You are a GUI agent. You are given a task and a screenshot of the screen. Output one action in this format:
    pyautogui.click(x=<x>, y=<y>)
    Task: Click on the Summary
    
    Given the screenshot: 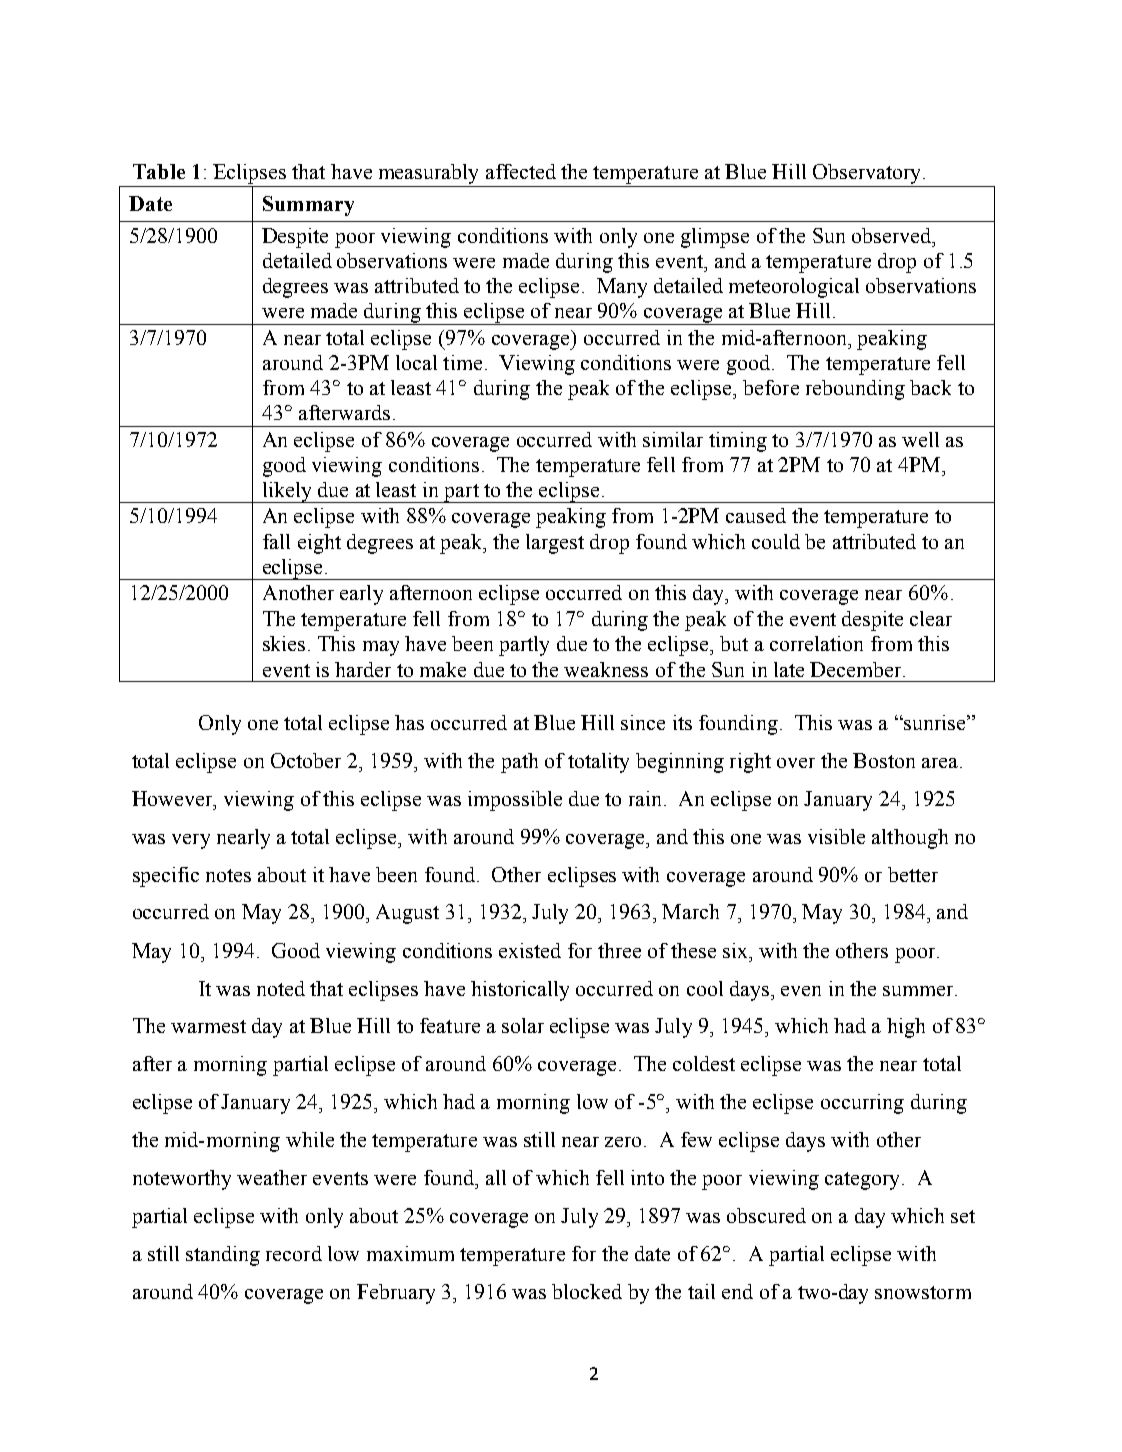 What is the action you would take?
    pyautogui.click(x=308, y=206)
